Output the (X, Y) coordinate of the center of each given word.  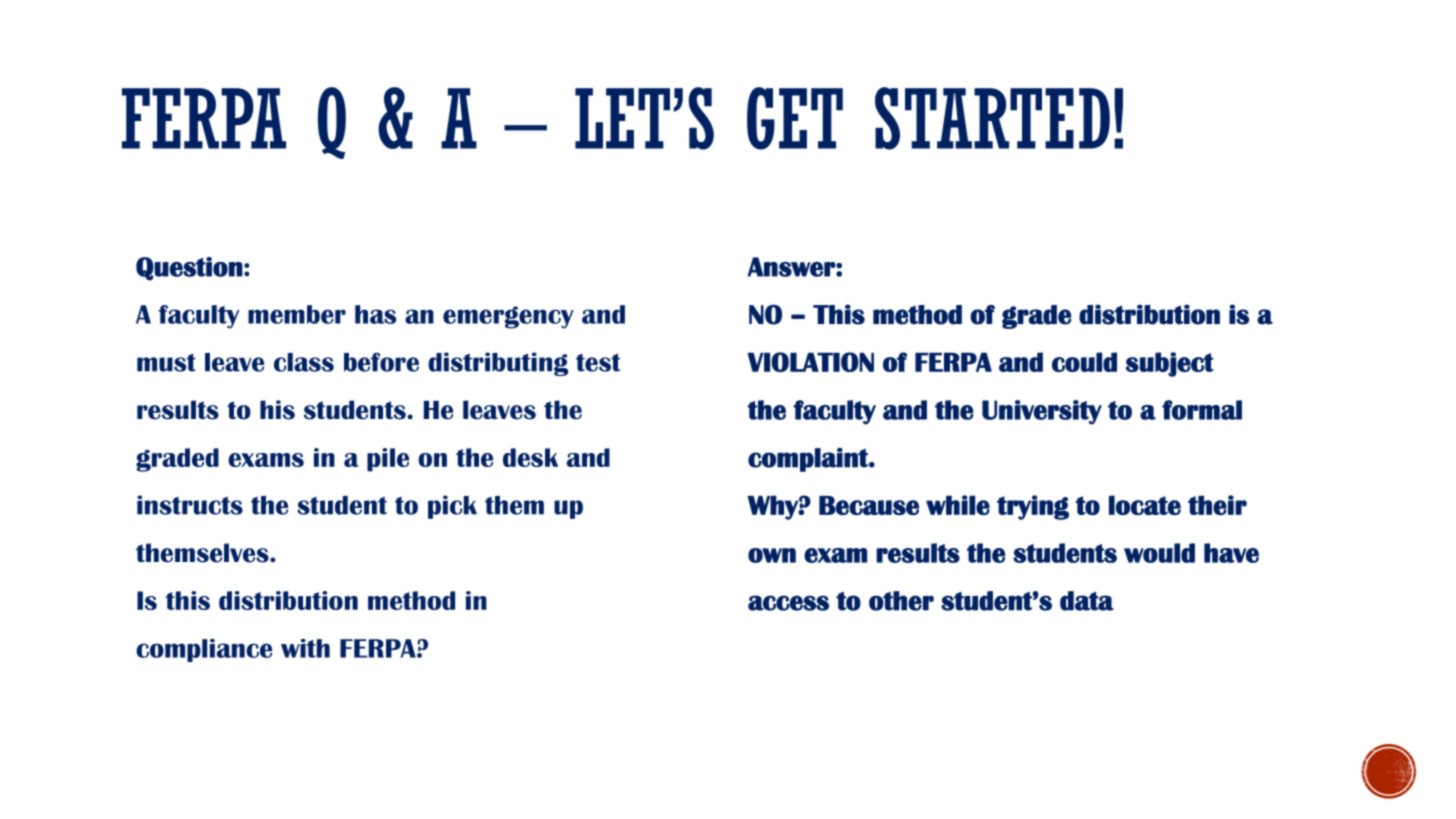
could (1084, 362)
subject (1170, 364)
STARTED (992, 118)
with (305, 648)
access (788, 603)
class (304, 362)
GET (795, 118)
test (598, 362)
